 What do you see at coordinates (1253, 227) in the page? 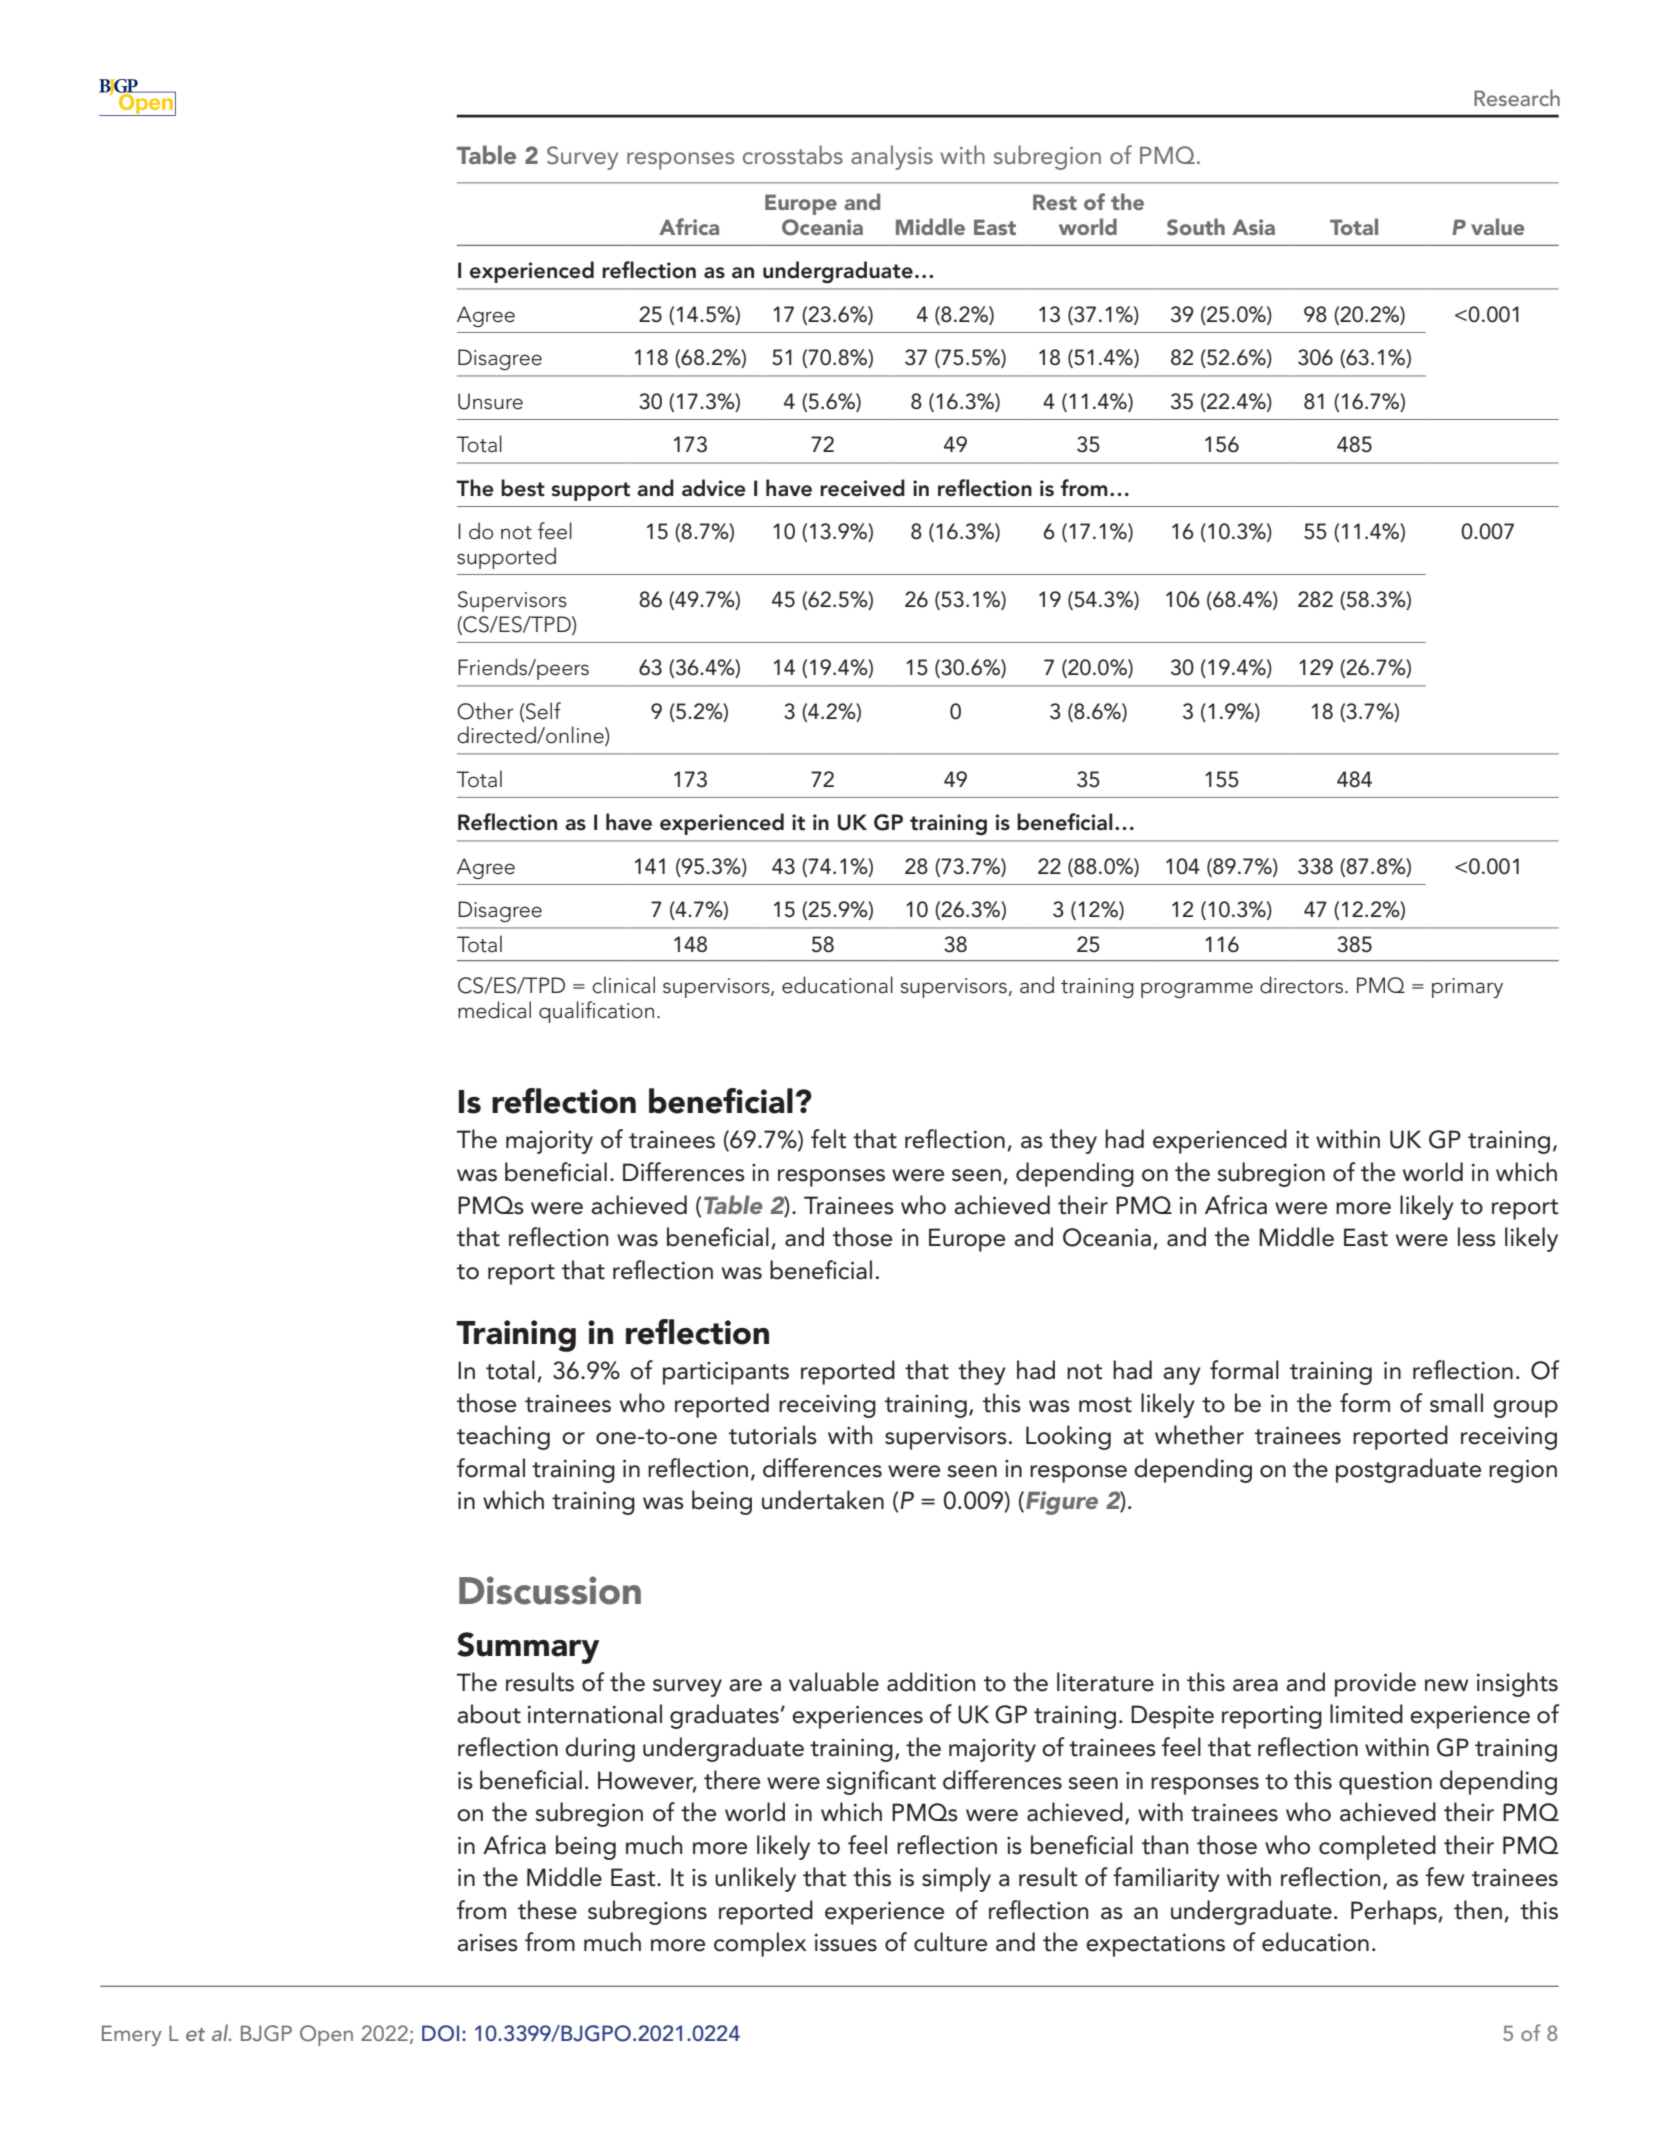
I see `Asia` at bounding box center [1253, 227].
